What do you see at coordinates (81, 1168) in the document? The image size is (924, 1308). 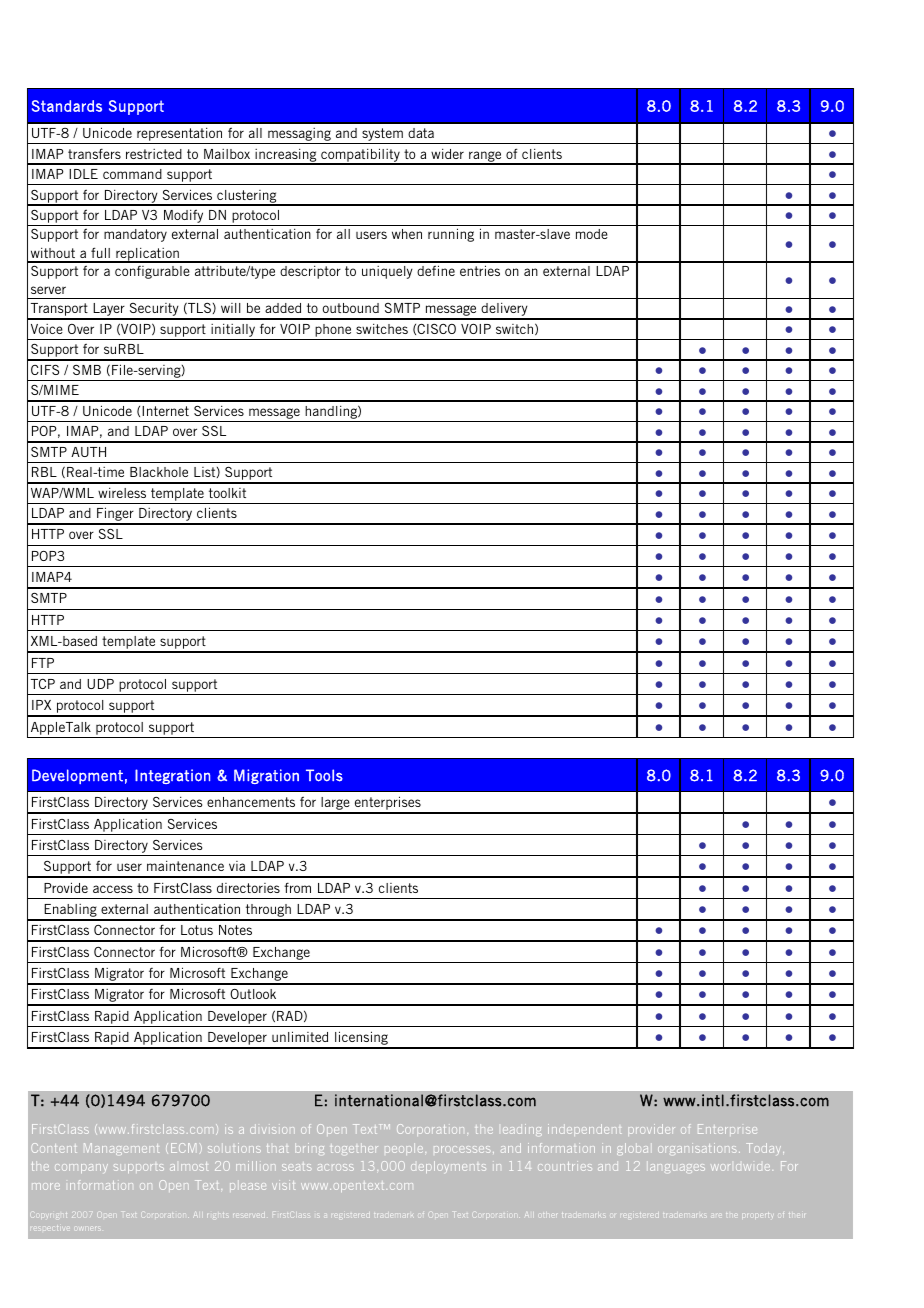 I see `company` at bounding box center [81, 1168].
